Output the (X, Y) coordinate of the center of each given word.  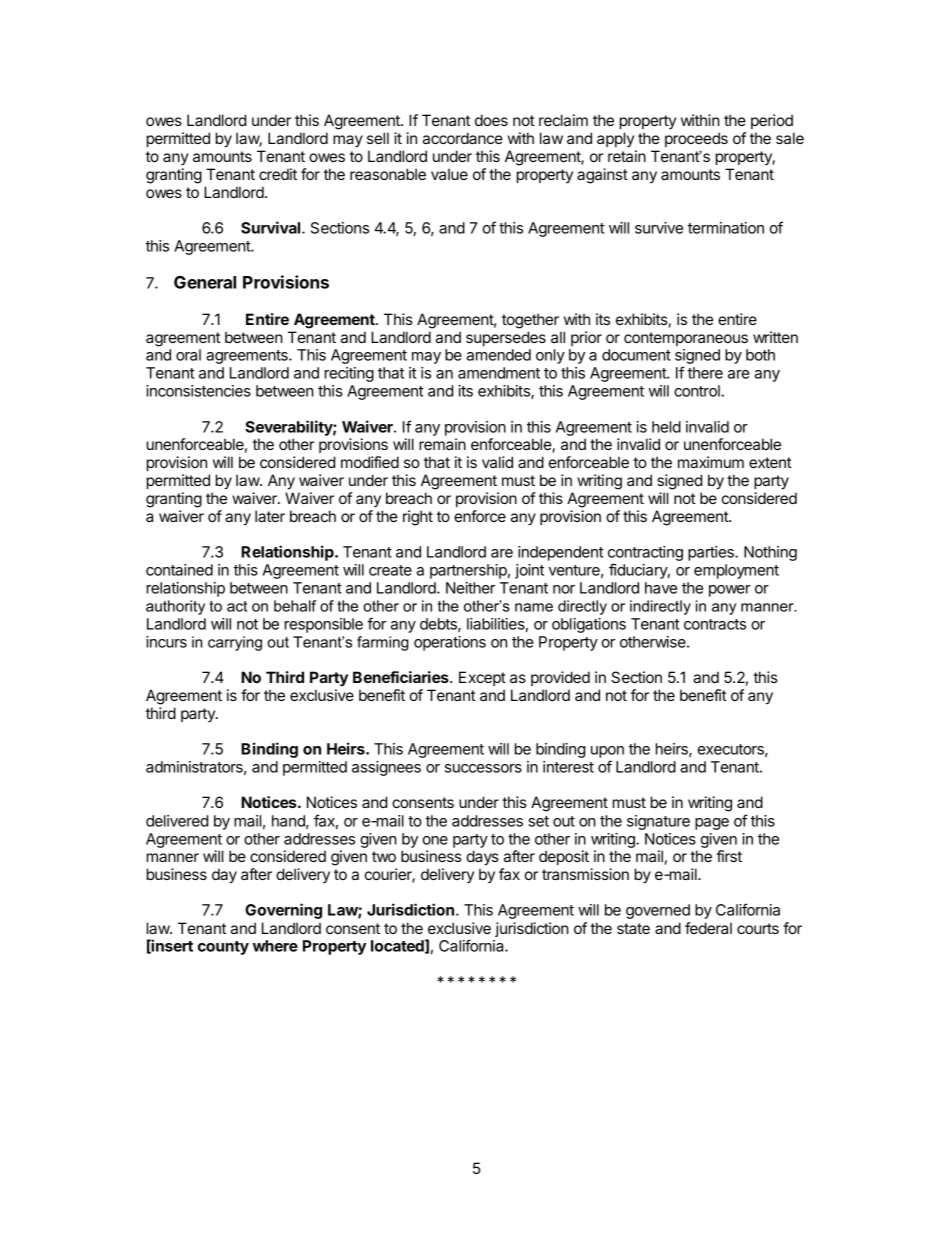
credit (278, 174)
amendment (499, 373)
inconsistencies (198, 391)
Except (482, 678)
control (698, 391)
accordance (463, 138)
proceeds (696, 139)
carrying (235, 643)
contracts (715, 624)
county (223, 948)
